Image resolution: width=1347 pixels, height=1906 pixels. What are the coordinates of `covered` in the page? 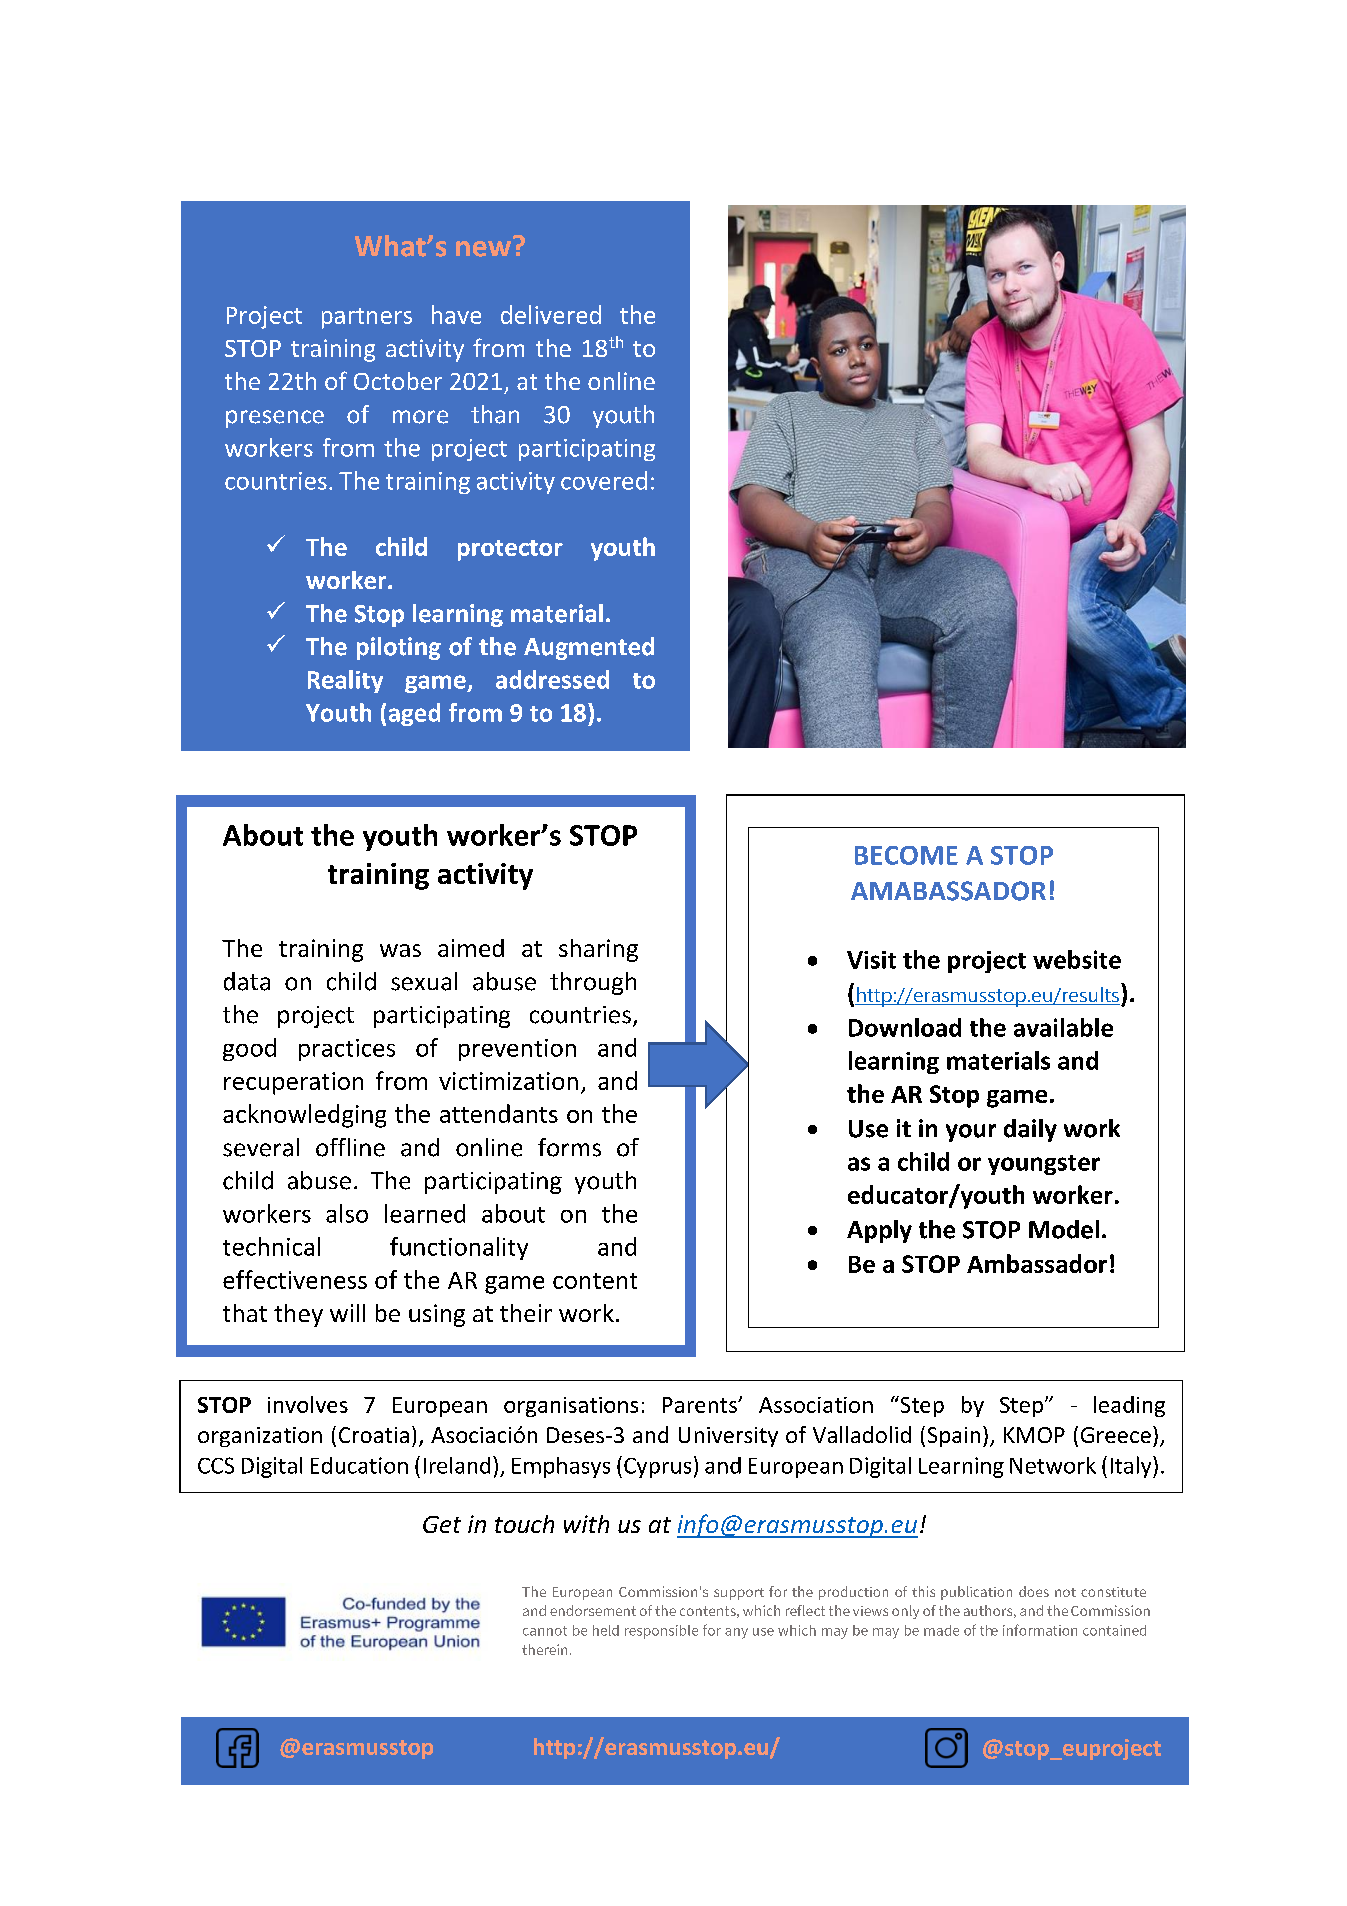 It's located at (604, 480).
